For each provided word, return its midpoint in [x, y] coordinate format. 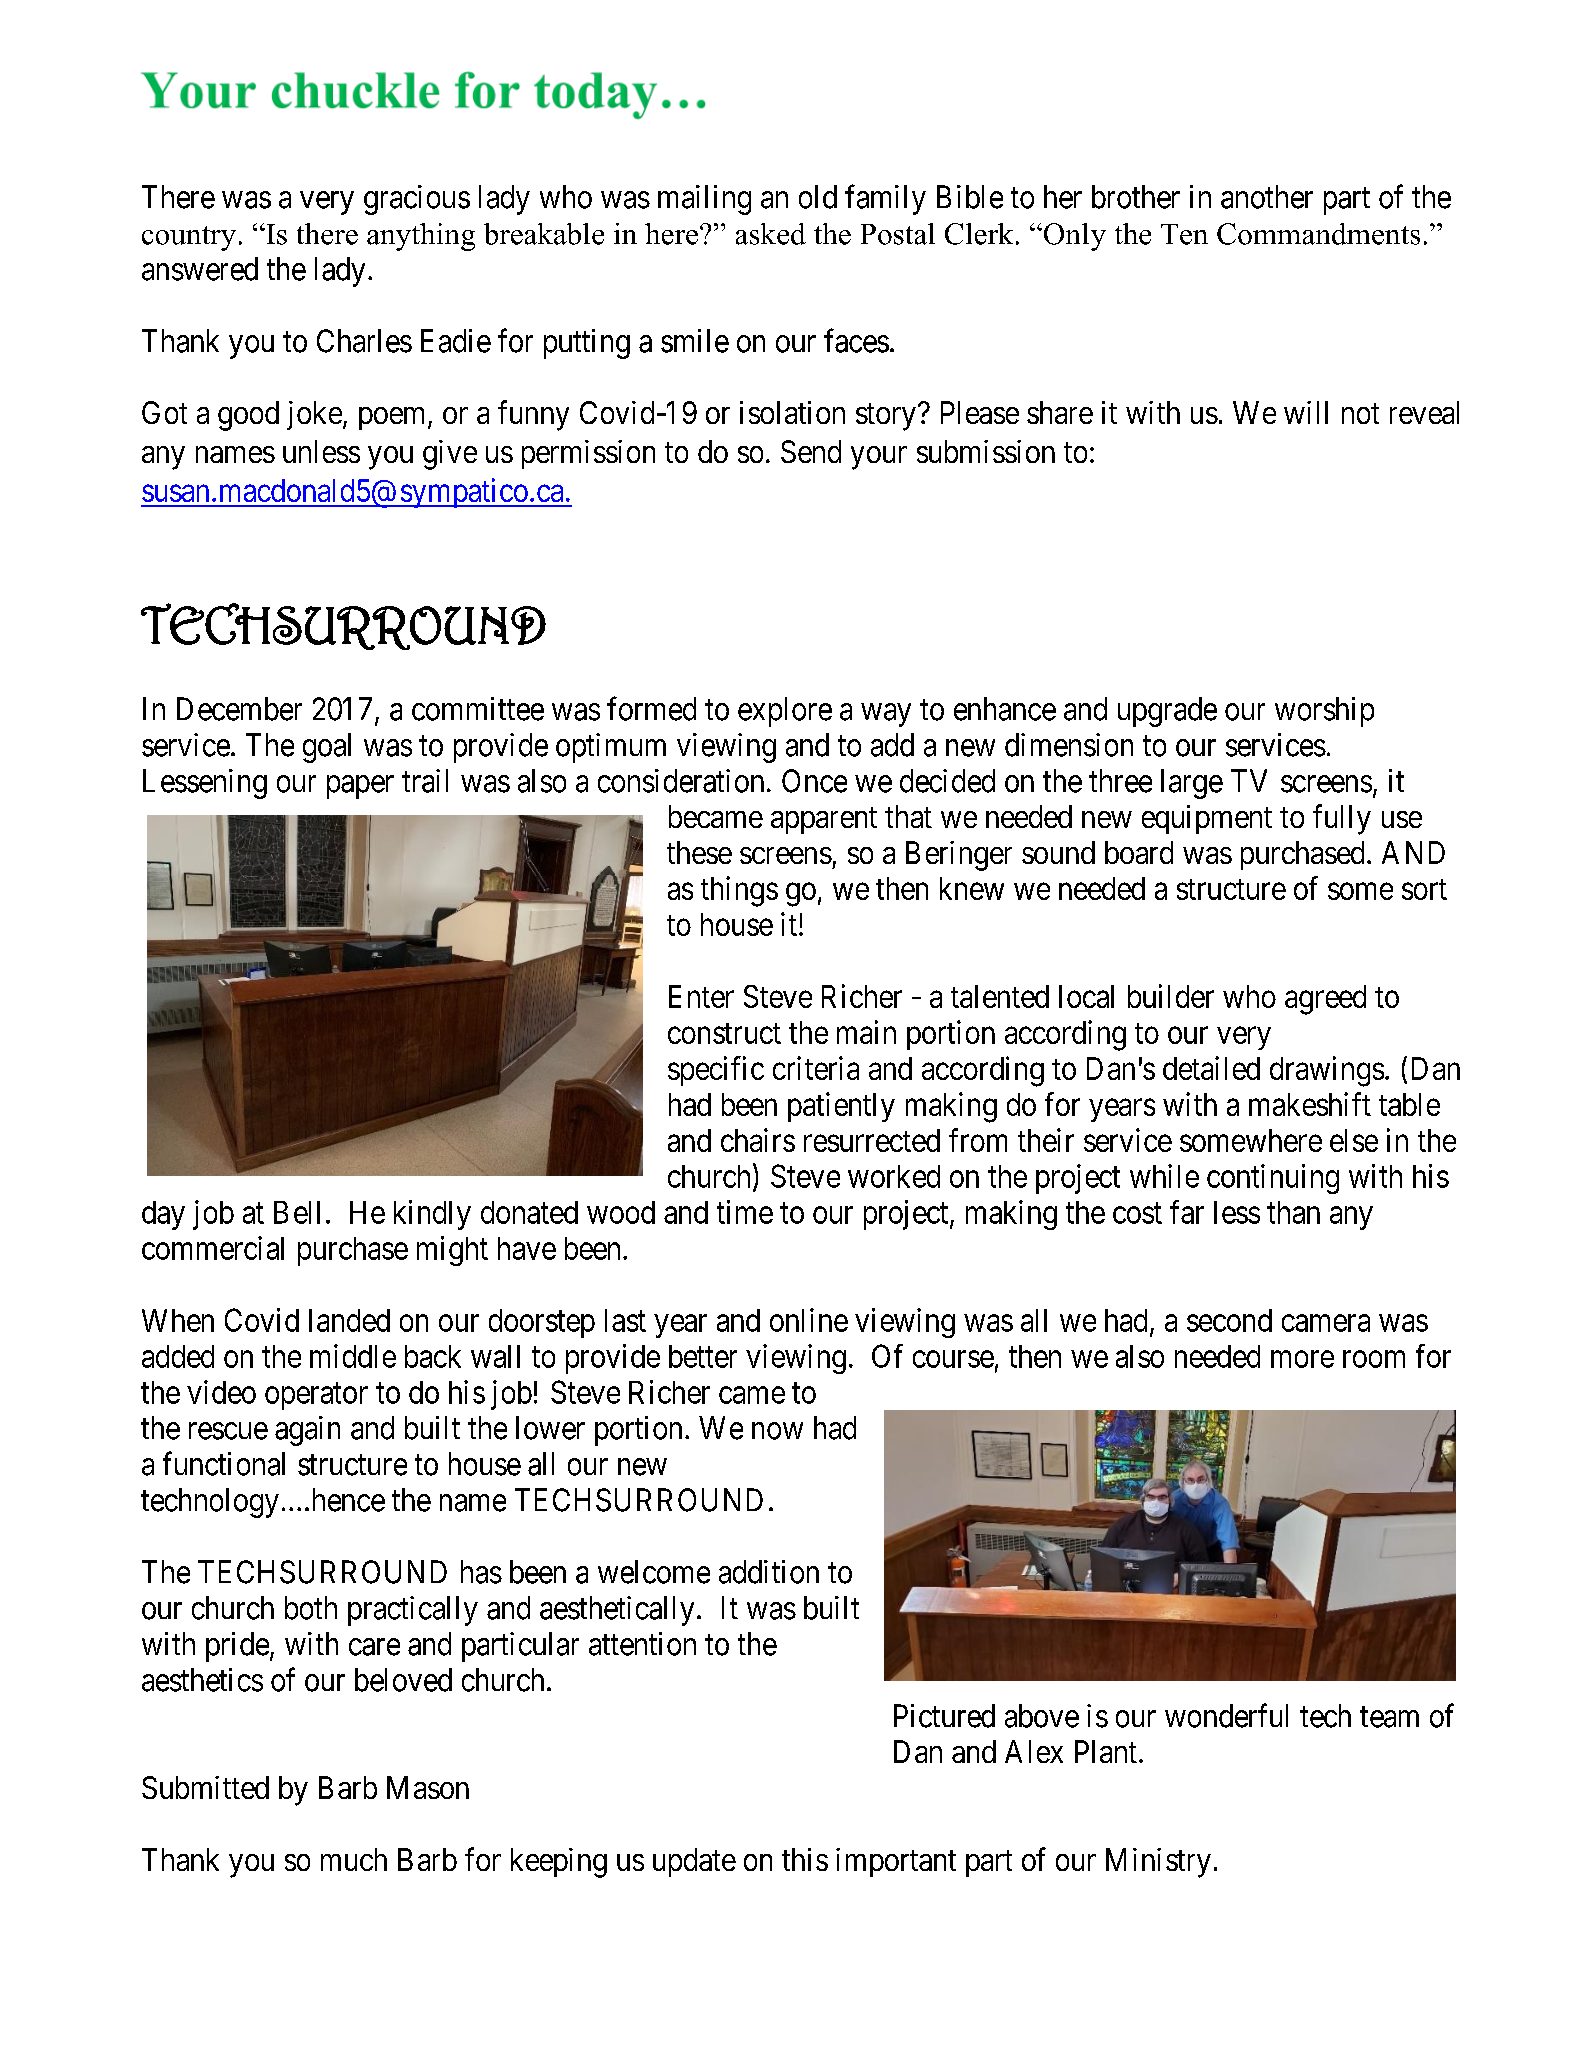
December [239, 709]
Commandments [1318, 234]
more [1302, 1359]
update [694, 1862]
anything [421, 237]
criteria [816, 1068]
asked [771, 234]
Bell [297, 1212]
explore [785, 712]
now [777, 1431]
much [354, 1859]
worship [1324, 712]
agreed [1325, 1000]
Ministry [1158, 1863]
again [307, 1431]
